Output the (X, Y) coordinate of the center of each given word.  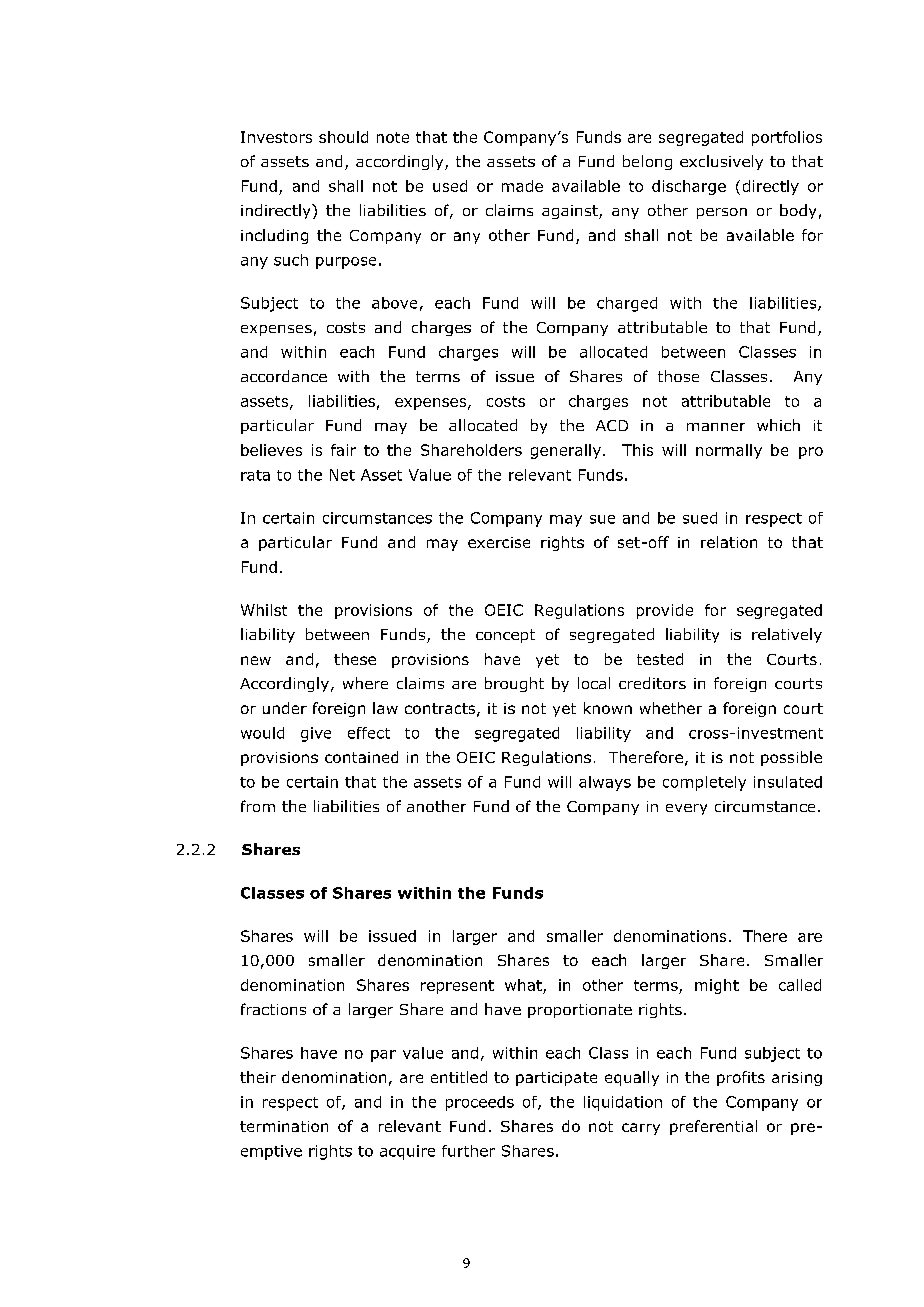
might (717, 986)
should (343, 137)
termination (284, 1126)
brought (514, 684)
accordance (284, 376)
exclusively (721, 162)
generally (566, 451)
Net (342, 475)
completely (704, 783)
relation (729, 542)
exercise (499, 542)
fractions (273, 1009)
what (523, 985)
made (522, 186)
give (316, 734)
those (678, 376)
